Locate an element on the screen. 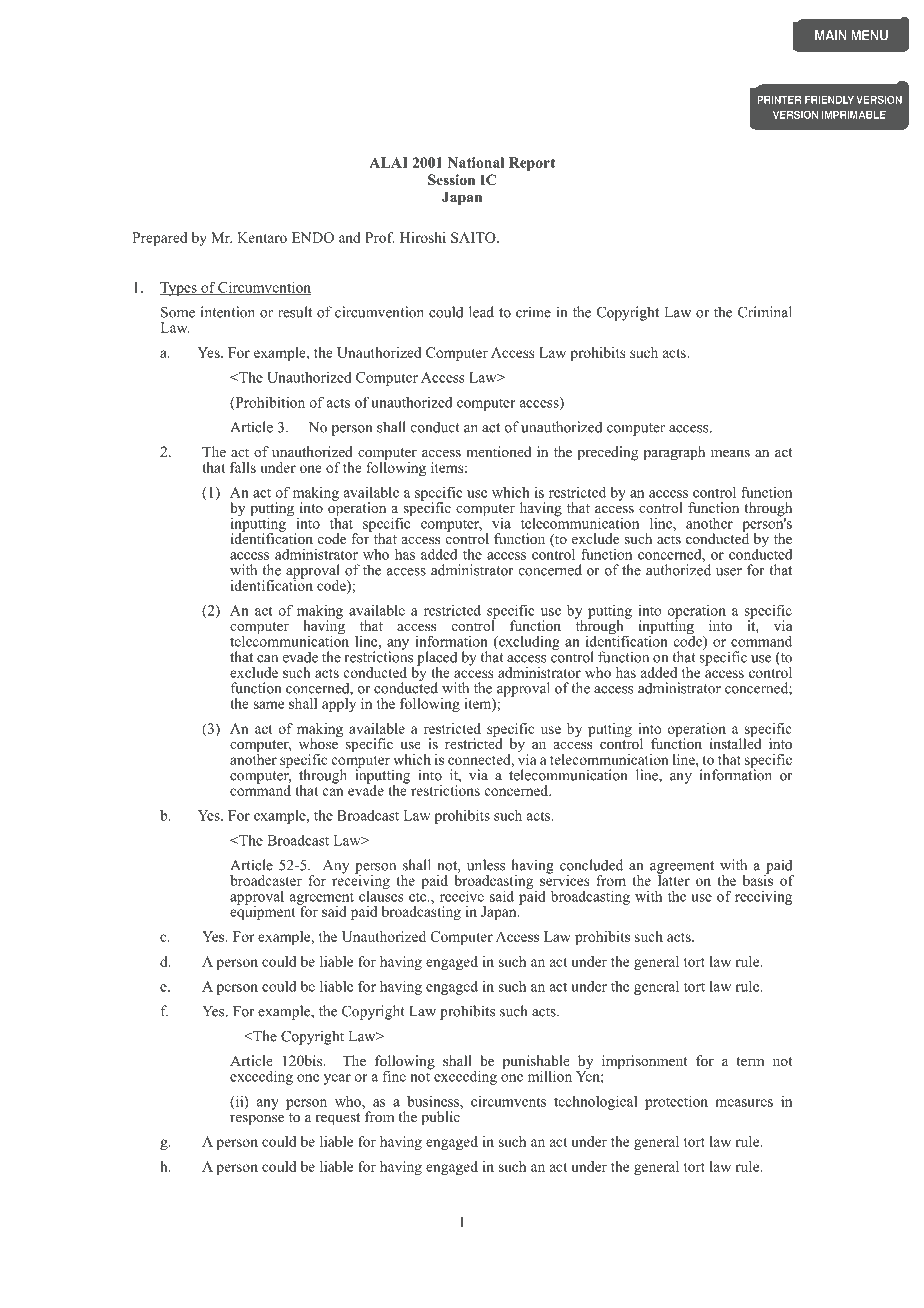 This screenshot has height=1308, width=924. intention is located at coordinates (228, 312).
